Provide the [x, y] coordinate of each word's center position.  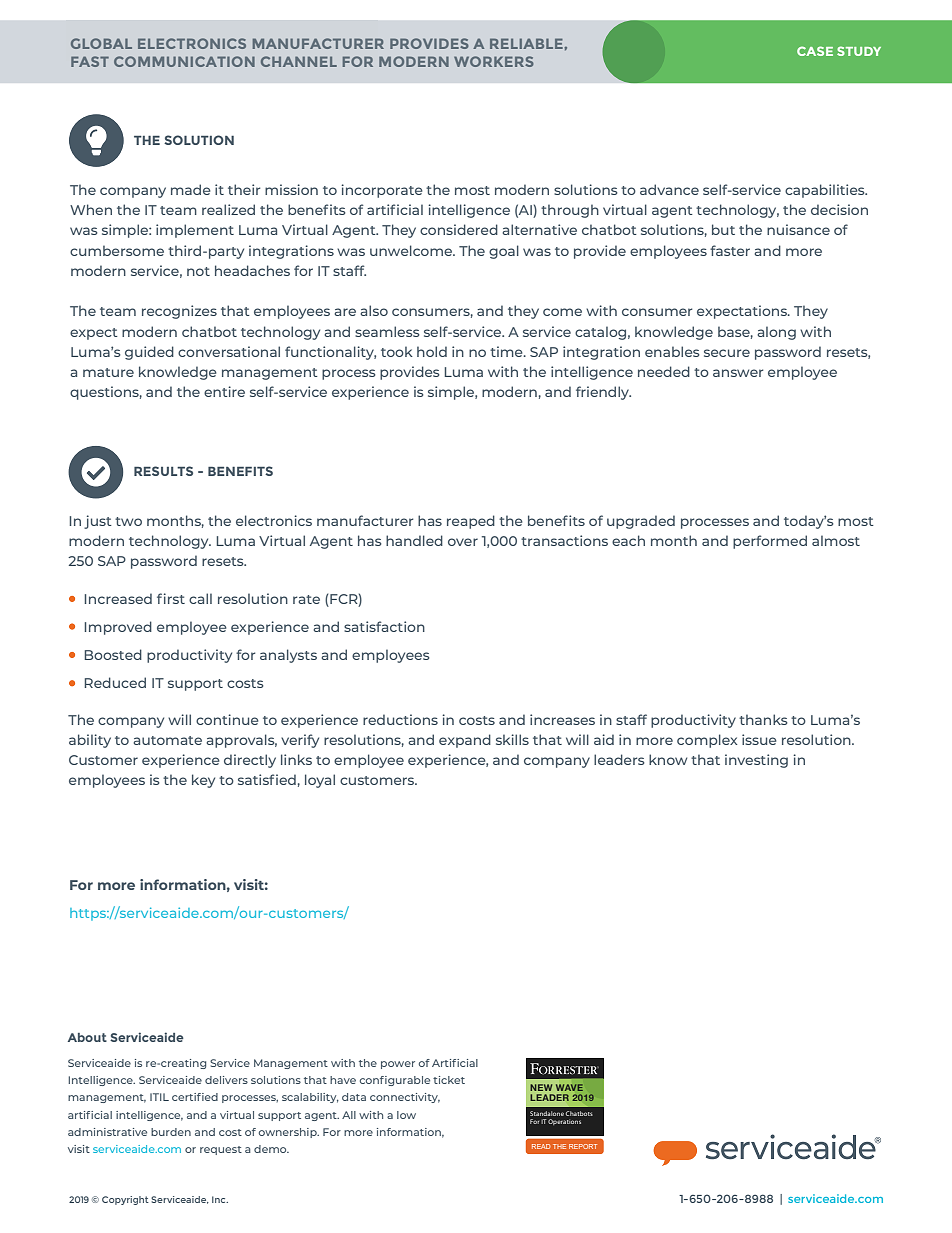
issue [759, 739]
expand [465, 741]
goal [504, 252]
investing [756, 761]
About [87, 1037]
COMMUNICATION [184, 61]
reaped [471, 522]
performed [770, 542]
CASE [815, 51]
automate [167, 740]
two [128, 521]
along [776, 333]
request [221, 1150]
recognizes [179, 312]
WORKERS [494, 61]
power [398, 1065]
